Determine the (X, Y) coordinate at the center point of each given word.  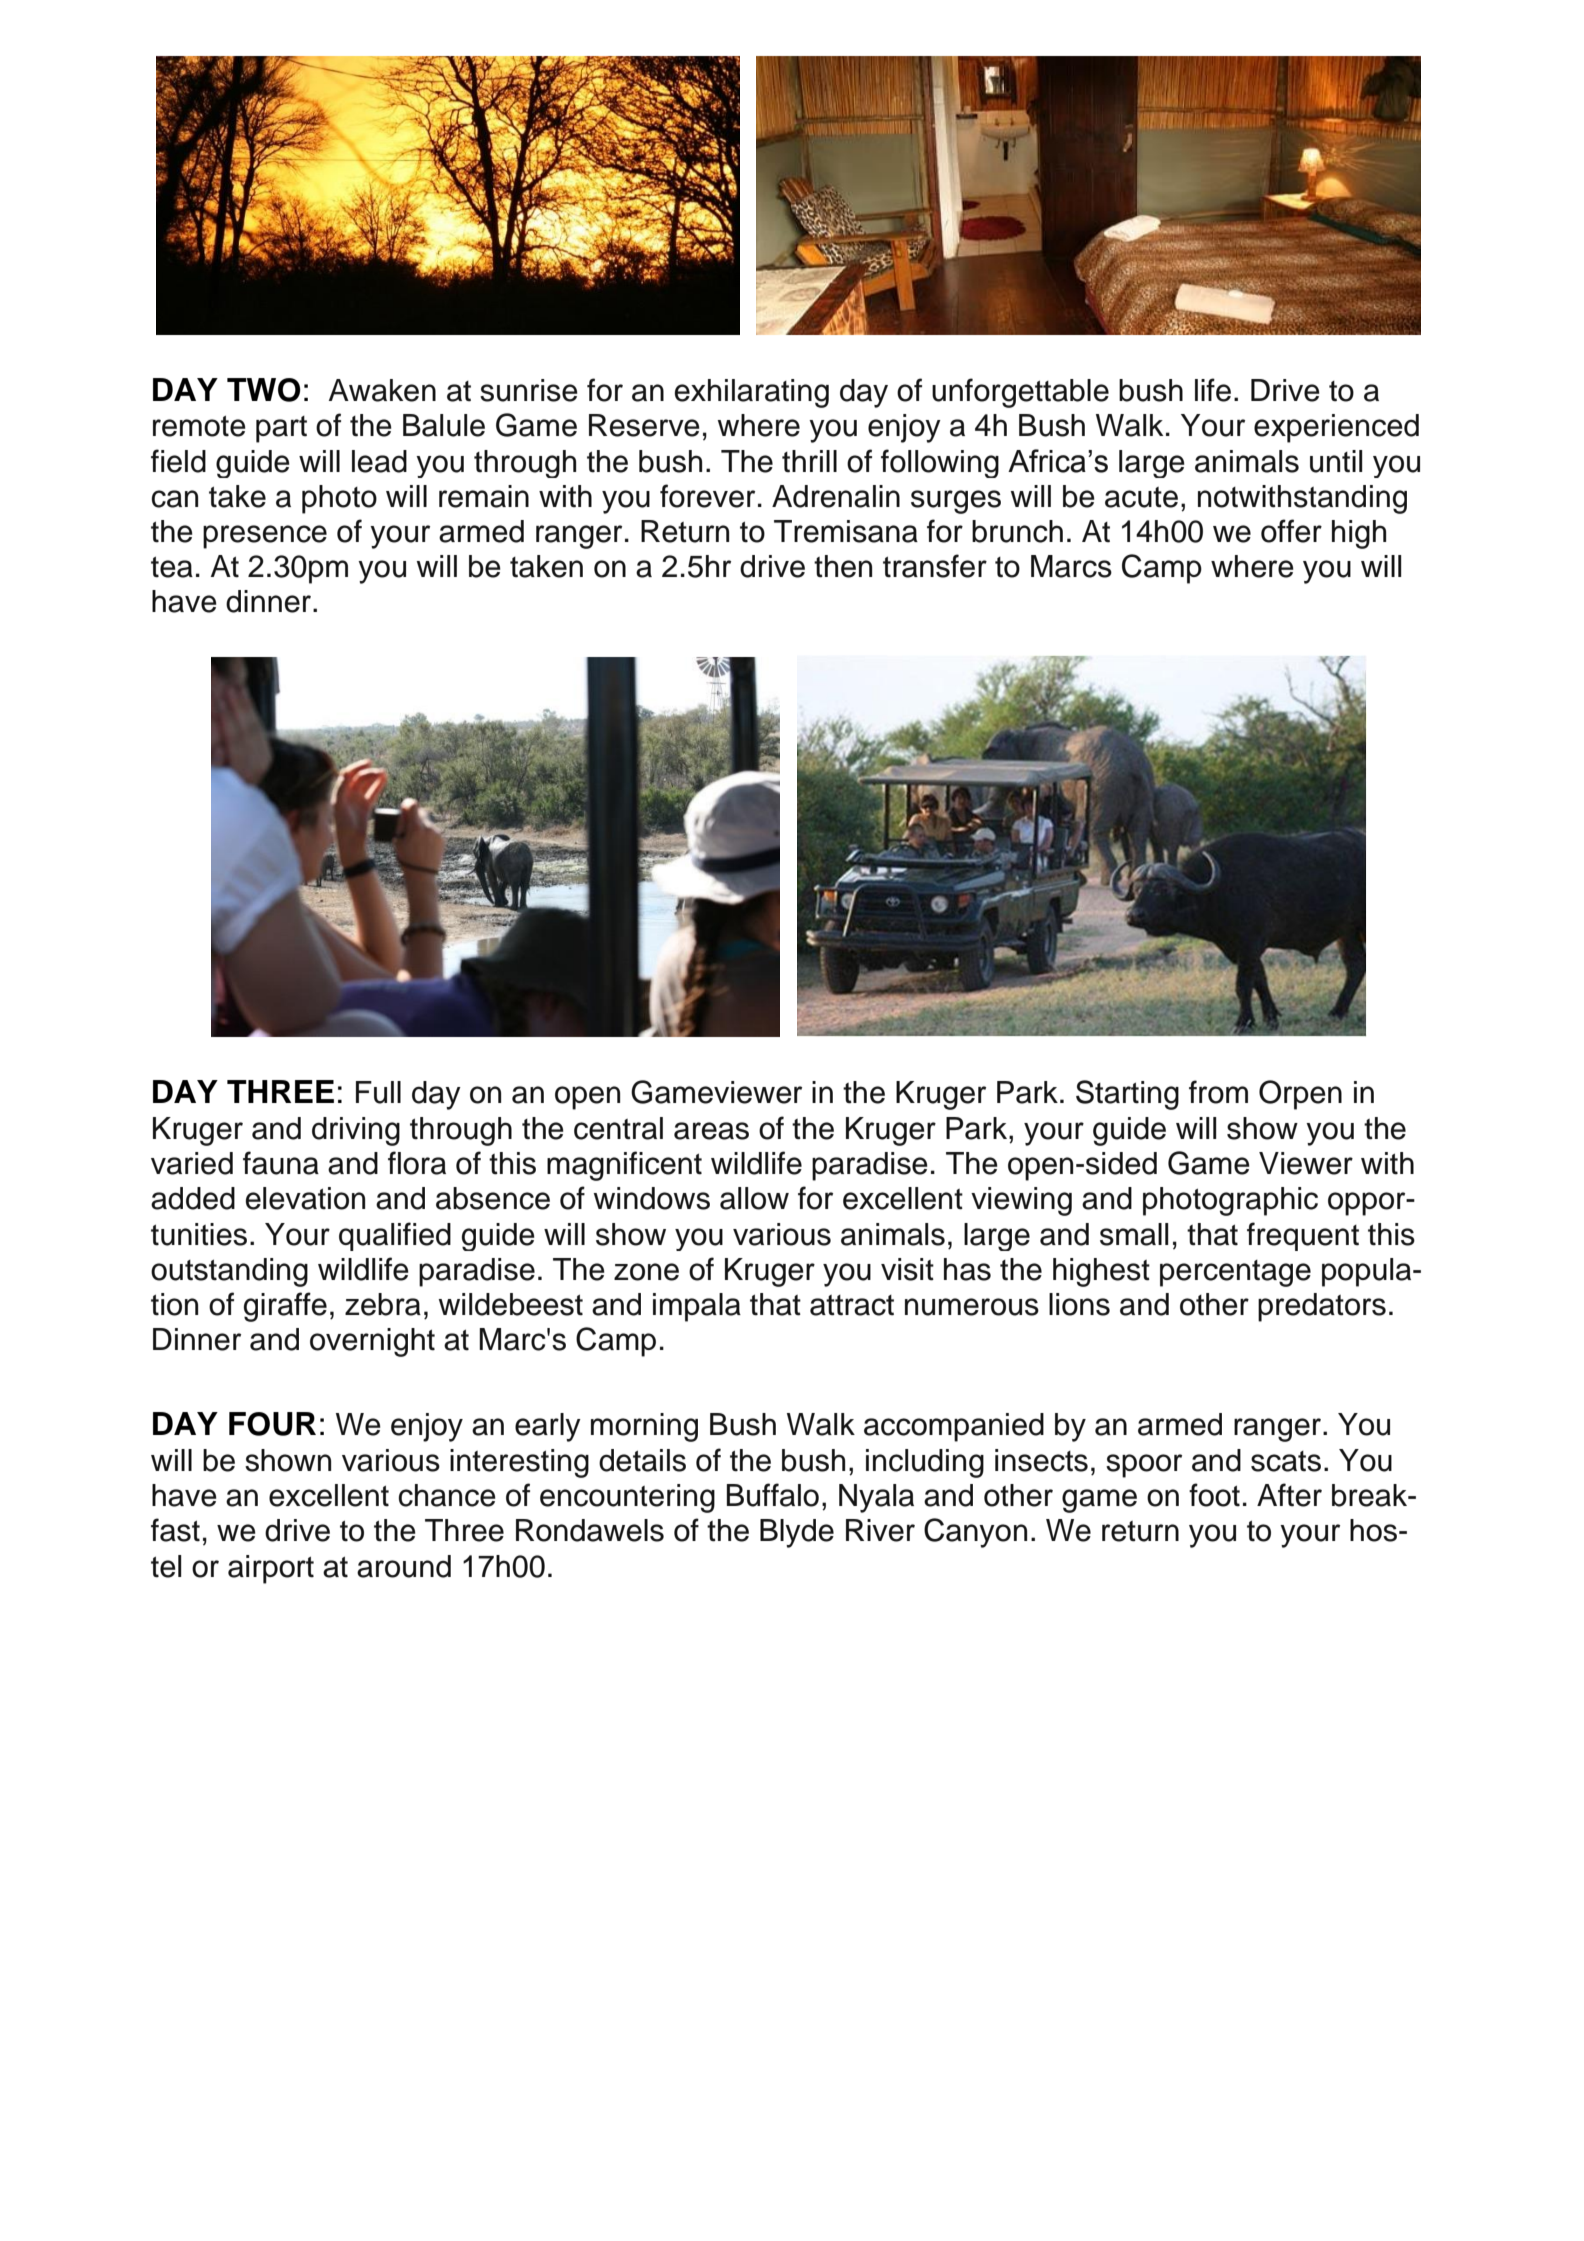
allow (754, 1198)
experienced (1336, 428)
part (281, 429)
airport (271, 1569)
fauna (281, 1163)
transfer (935, 566)
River (880, 1530)
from (1218, 1092)
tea (172, 567)
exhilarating (752, 393)
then (843, 566)
